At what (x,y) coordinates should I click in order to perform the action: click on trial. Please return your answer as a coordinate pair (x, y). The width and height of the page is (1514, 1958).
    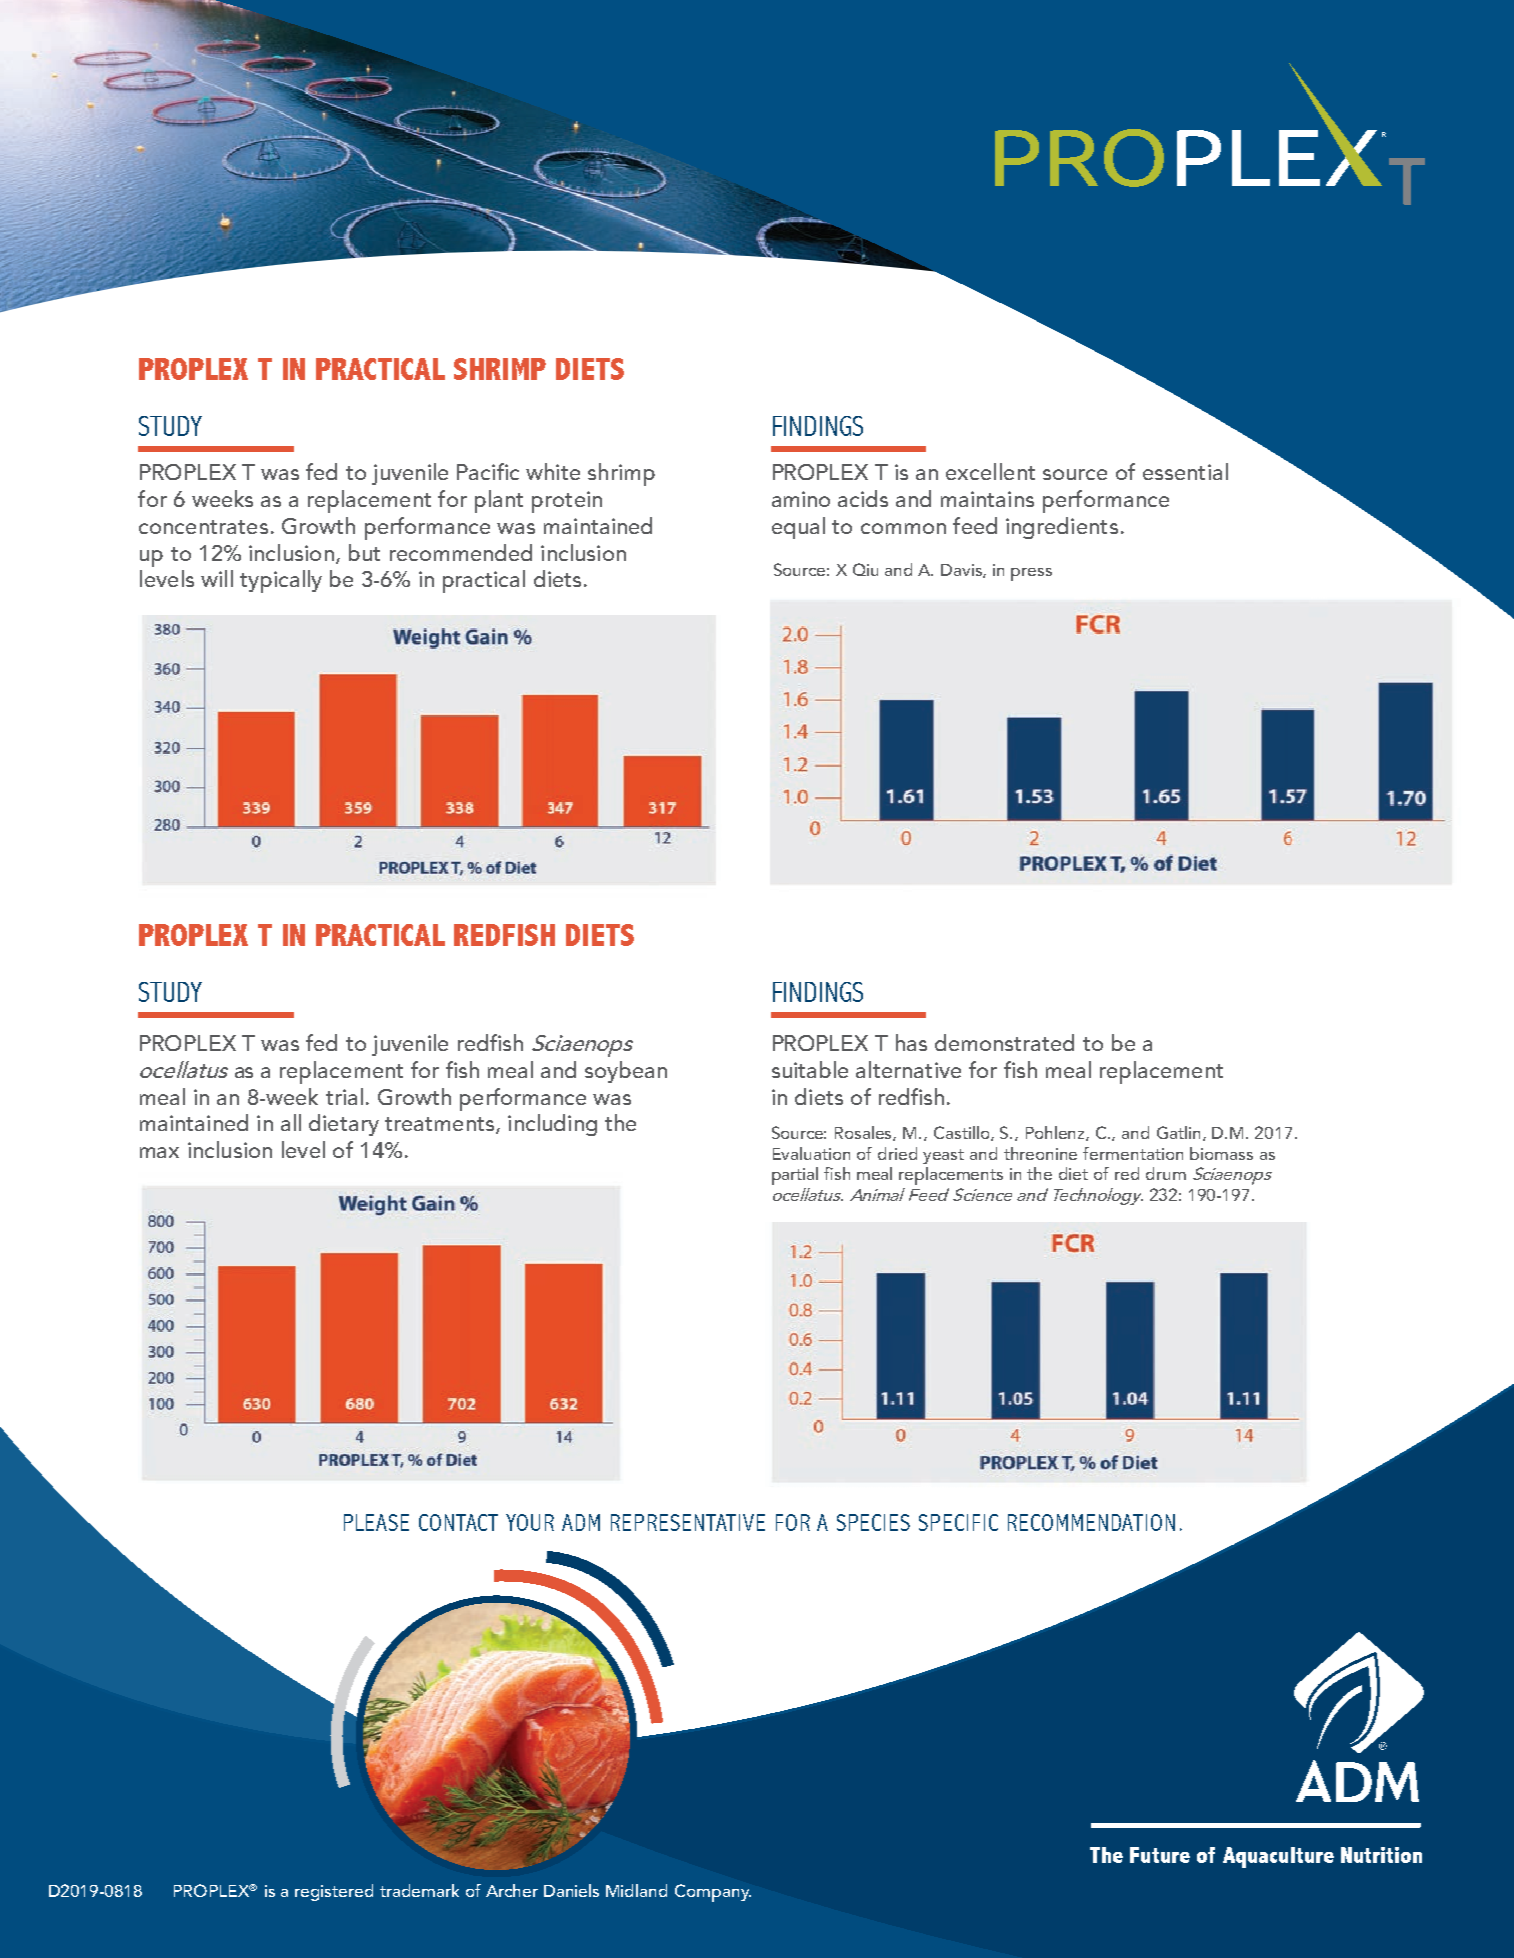
    Looking at the image, I should click on (344, 1096).
